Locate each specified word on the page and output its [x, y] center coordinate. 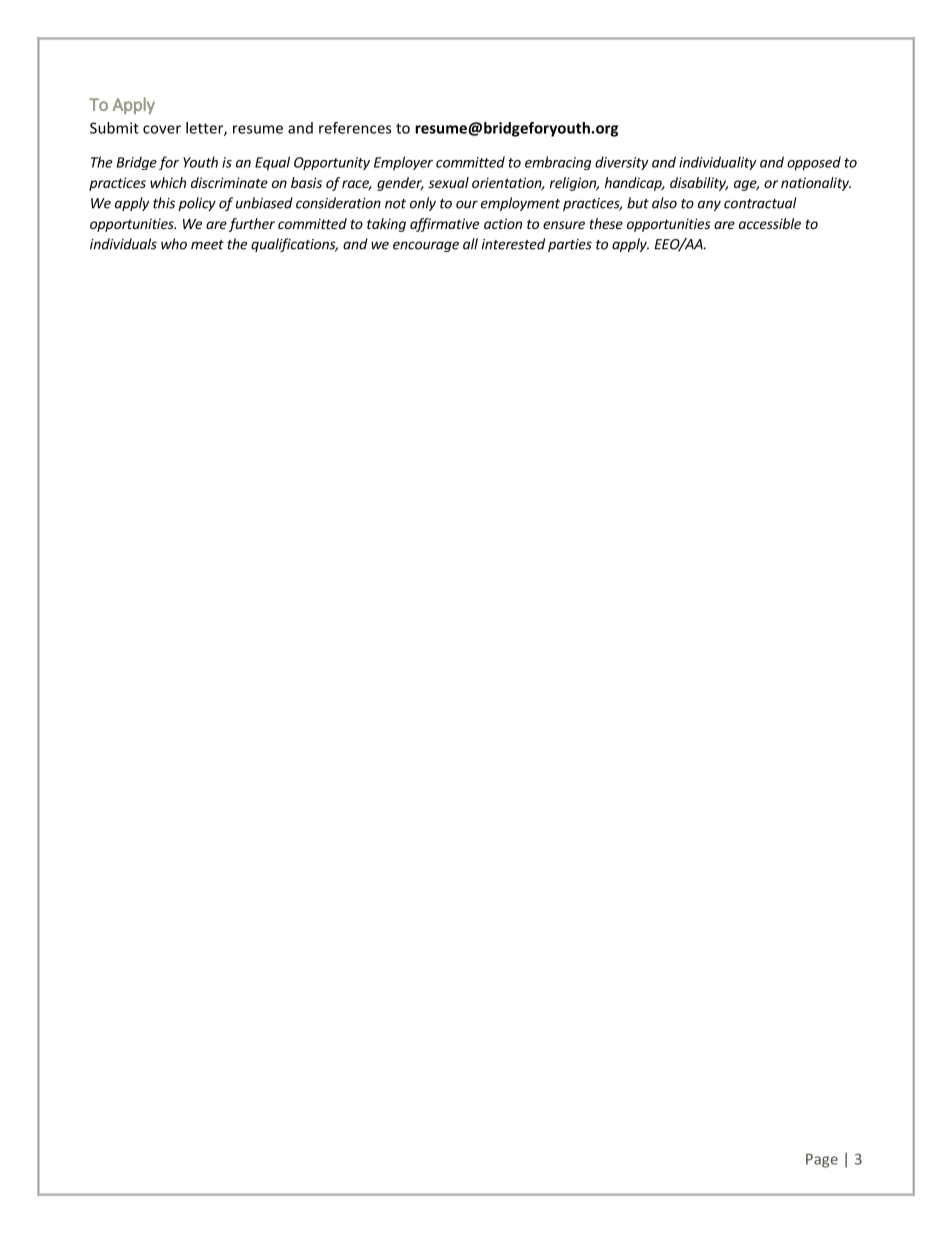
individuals [123, 244]
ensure [564, 225]
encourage [426, 246]
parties [570, 245]
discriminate [229, 182]
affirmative [444, 225]
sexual [448, 182]
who [174, 244]
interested [513, 244]
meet [207, 245]
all [470, 244]
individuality [717, 163]
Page [822, 1161]
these [606, 223]
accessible [770, 223]
